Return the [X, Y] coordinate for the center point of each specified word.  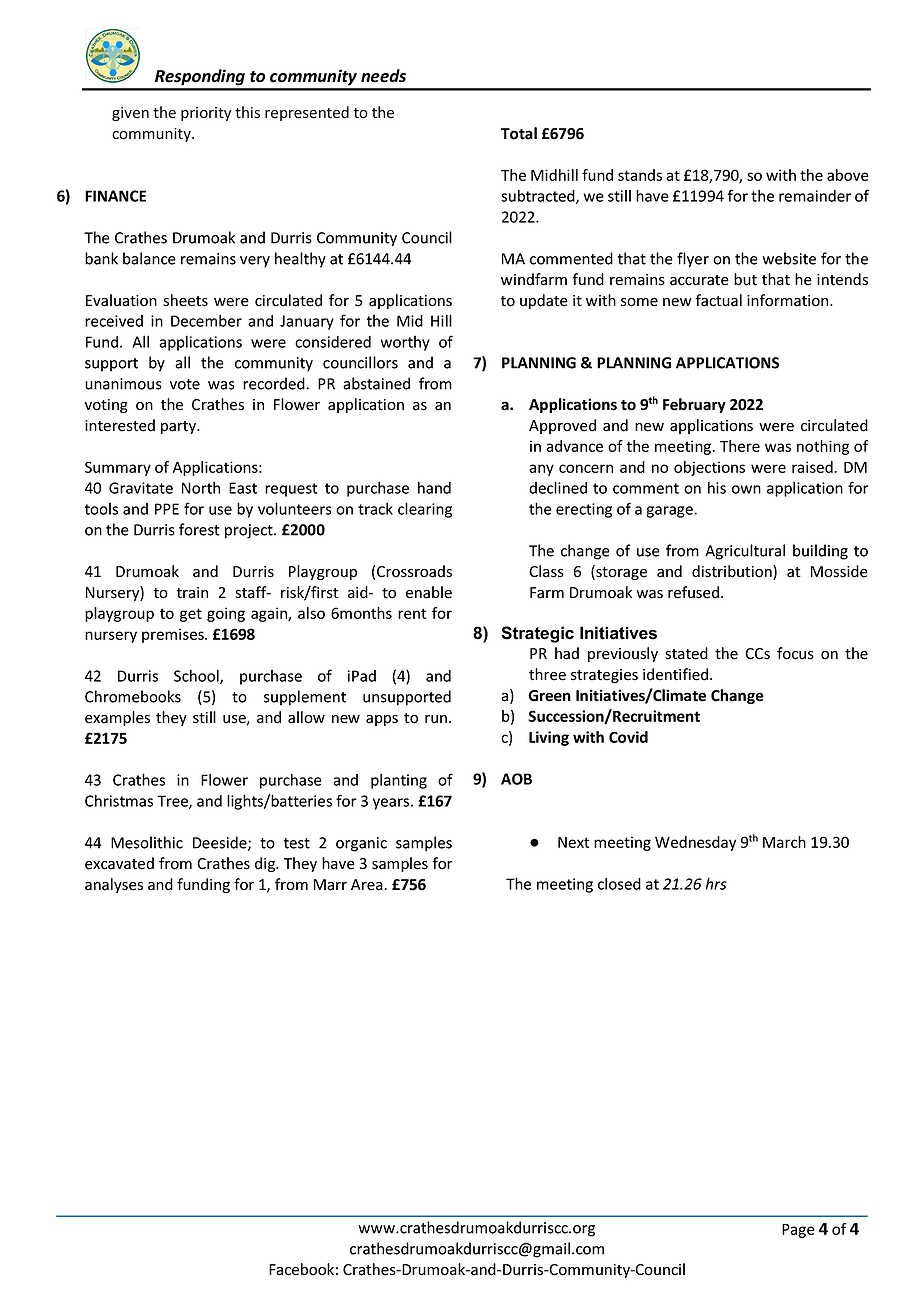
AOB [516, 779]
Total [519, 133]
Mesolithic [147, 842]
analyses [114, 885]
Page [798, 1231]
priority [206, 114]
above [848, 175]
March [784, 842]
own [746, 489]
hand [434, 487]
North [201, 487]
